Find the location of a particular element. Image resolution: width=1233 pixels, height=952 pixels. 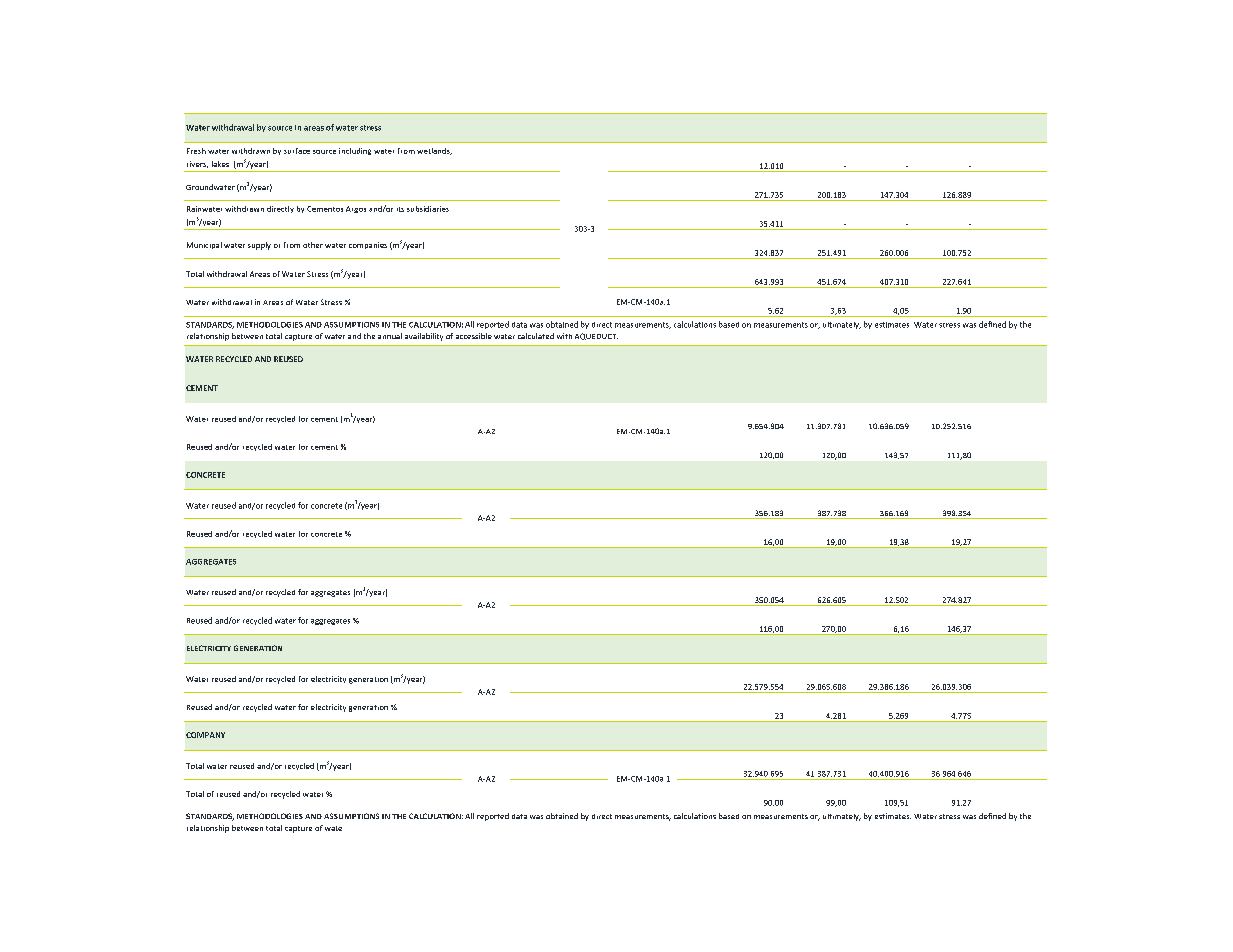

AQUEDUCT is located at coordinates (596, 336).
